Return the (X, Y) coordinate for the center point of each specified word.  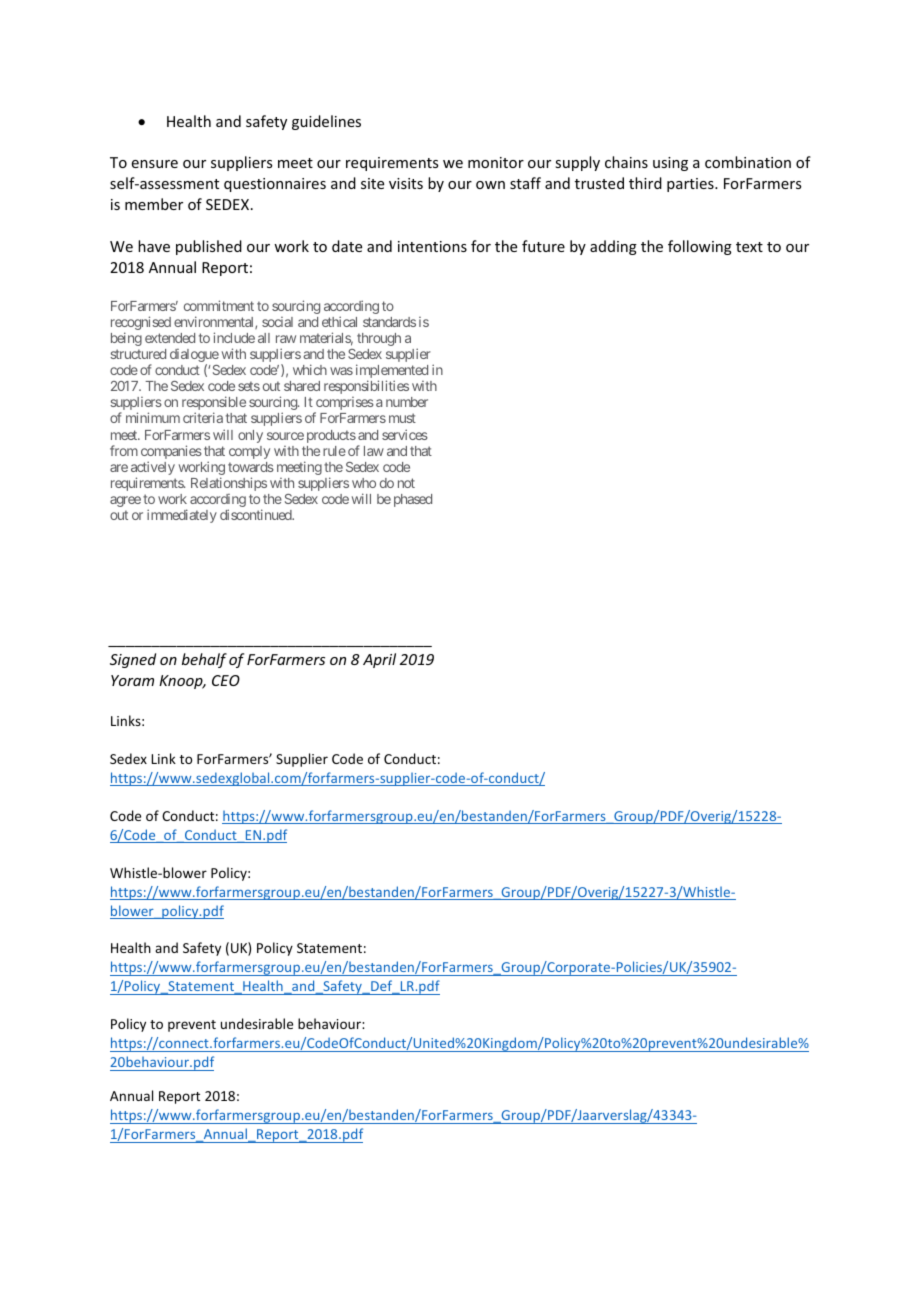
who (364, 483)
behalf (204, 660)
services (405, 434)
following (700, 247)
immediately (182, 516)
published (209, 247)
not (406, 483)
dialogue (194, 357)
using (670, 164)
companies (171, 453)
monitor (496, 162)
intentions (432, 246)
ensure (155, 164)
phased (413, 500)
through (379, 339)
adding (613, 247)
